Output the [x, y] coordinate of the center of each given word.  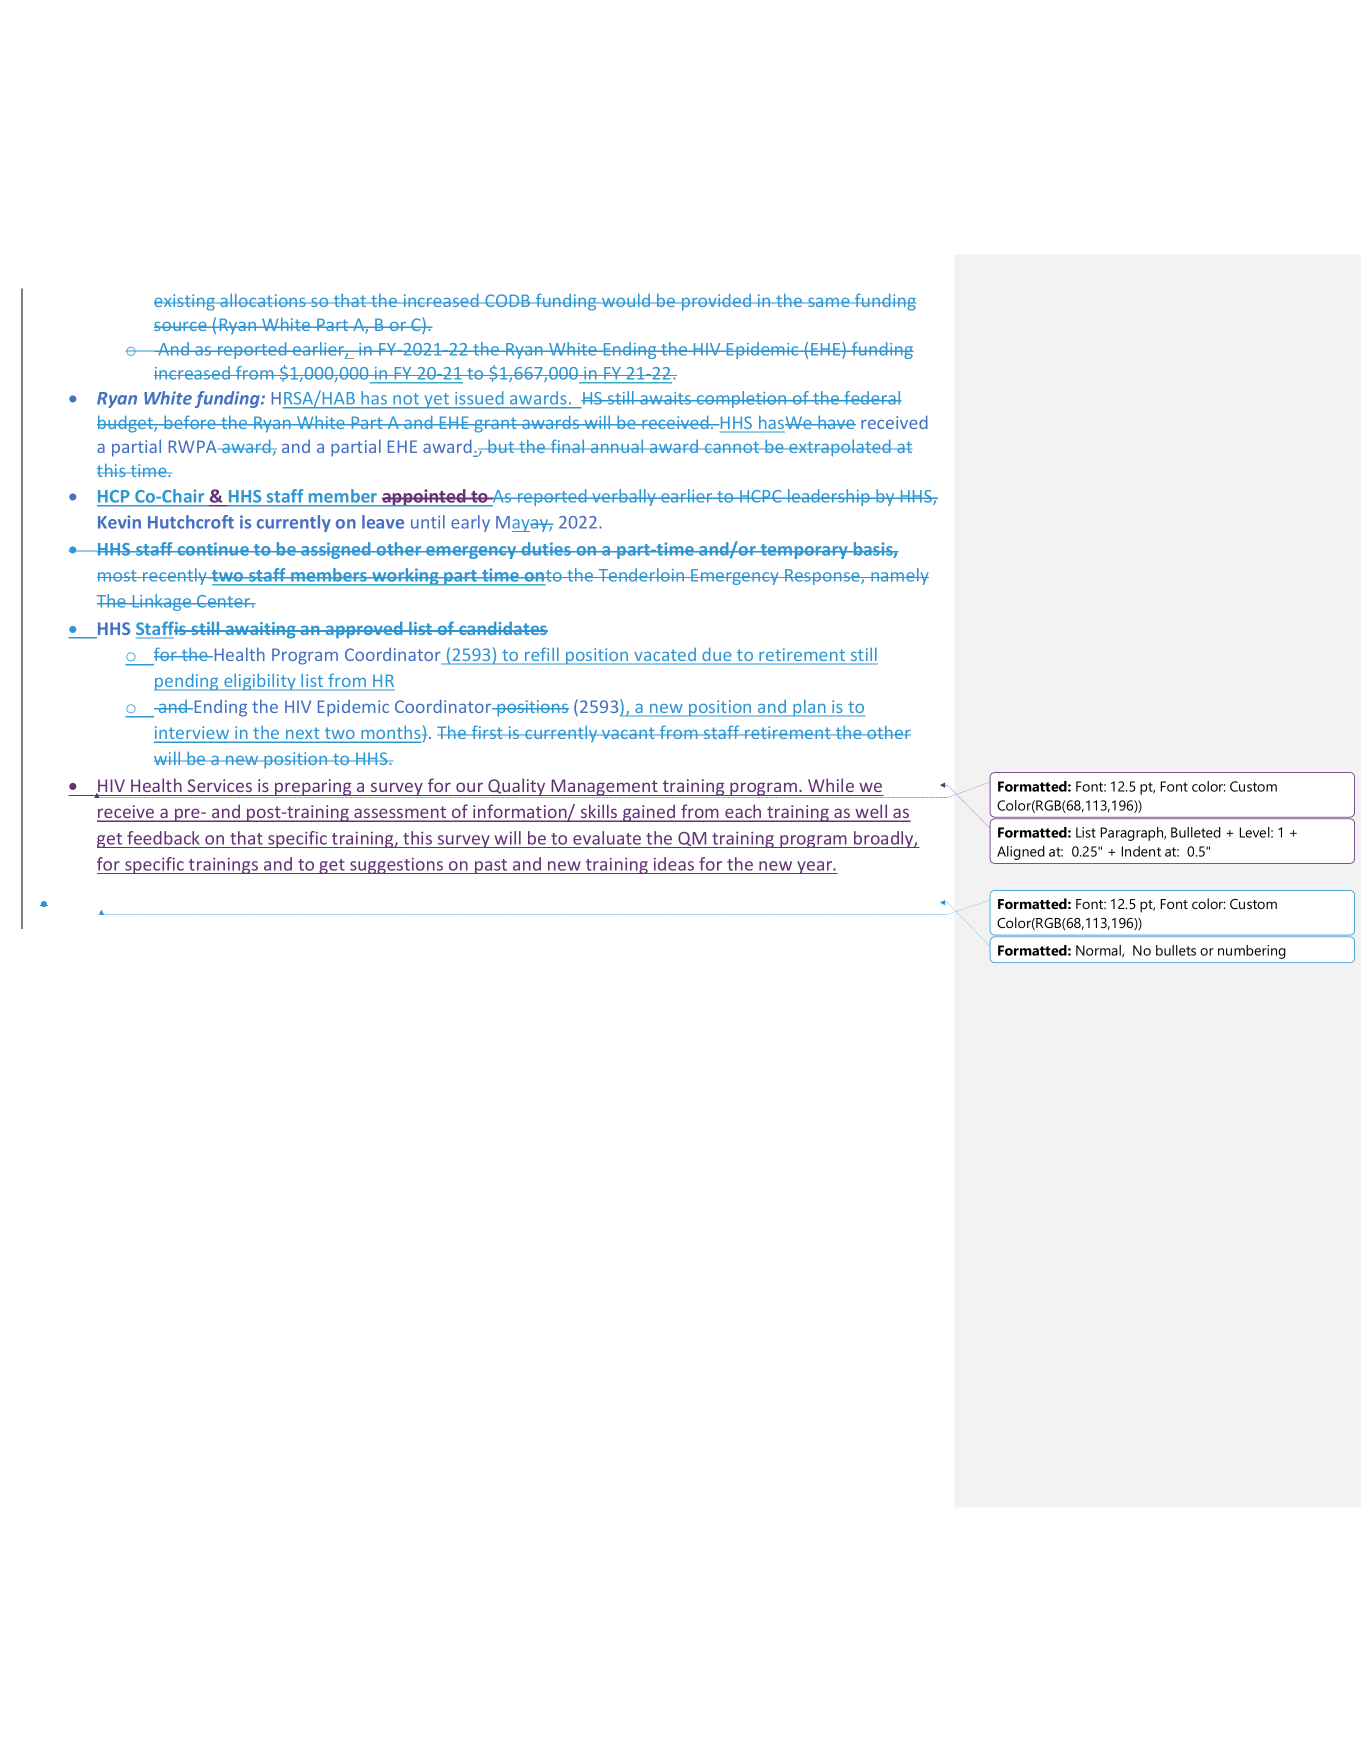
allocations [263, 300]
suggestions [397, 866]
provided [716, 302]
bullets [1176, 950]
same [829, 302]
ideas [674, 864]
